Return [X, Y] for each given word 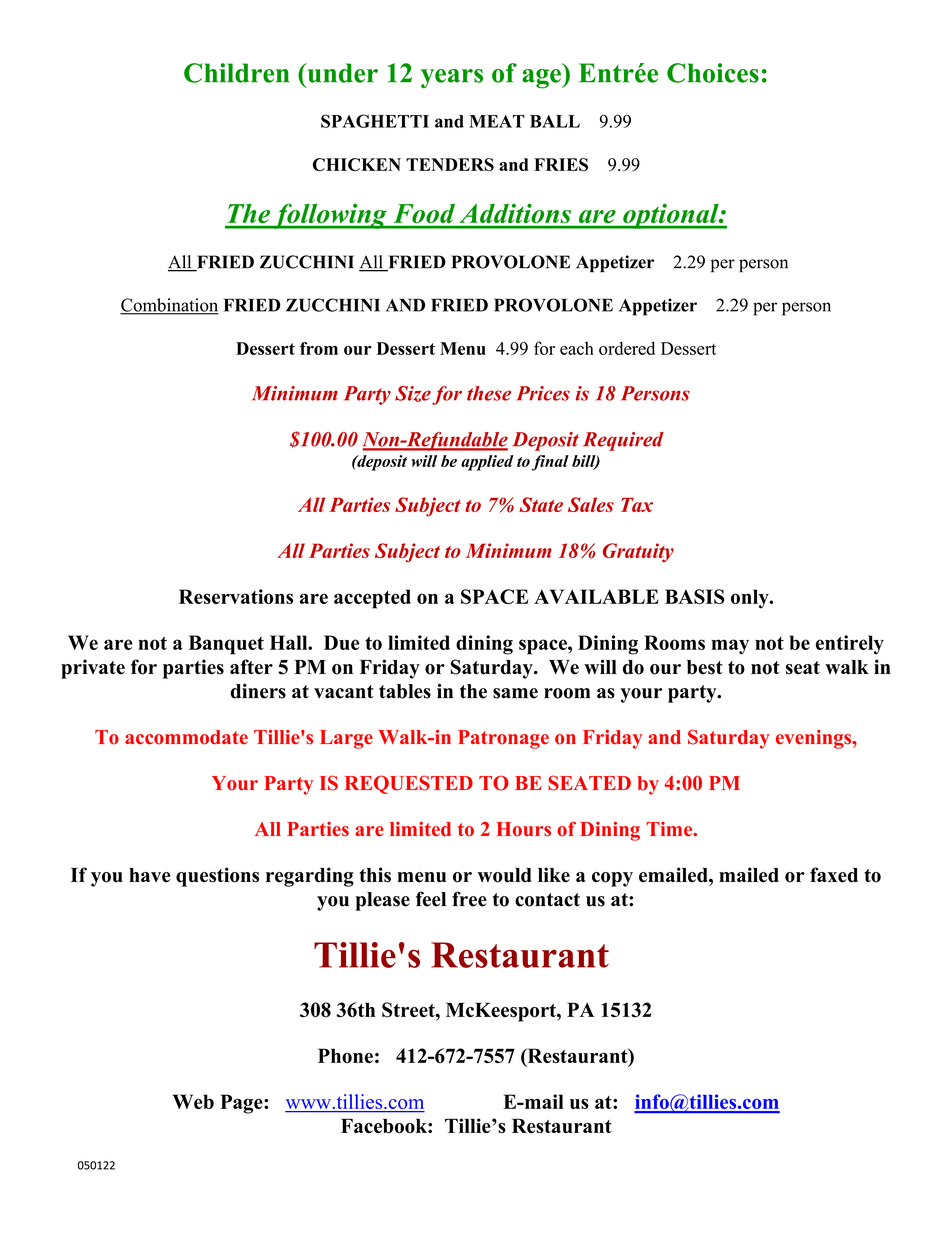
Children [237, 73]
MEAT [497, 121]
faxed [834, 875]
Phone [345, 1055]
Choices [713, 73]
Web [193, 1101]
